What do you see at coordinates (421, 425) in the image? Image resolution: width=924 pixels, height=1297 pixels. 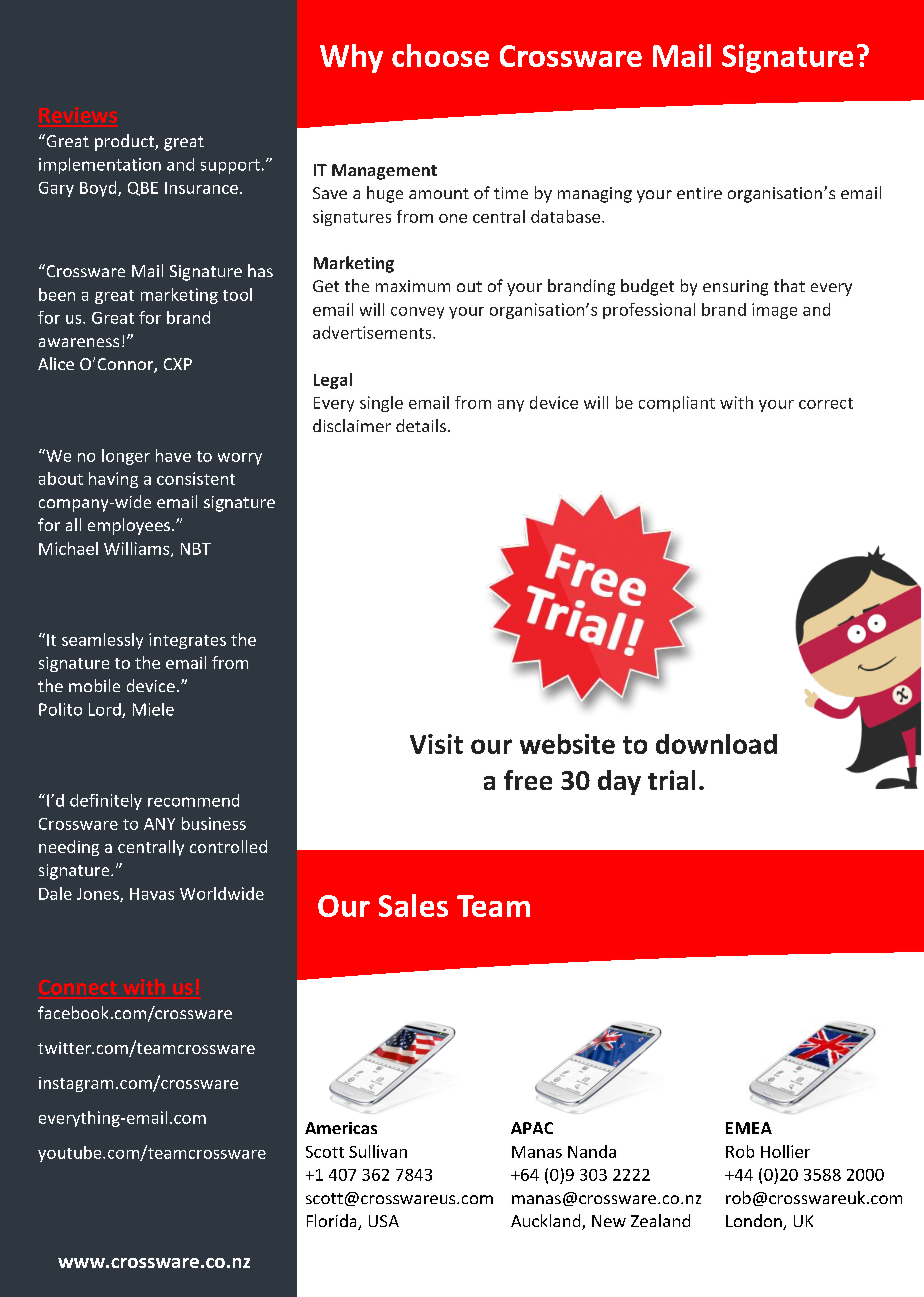 I see `details` at bounding box center [421, 425].
